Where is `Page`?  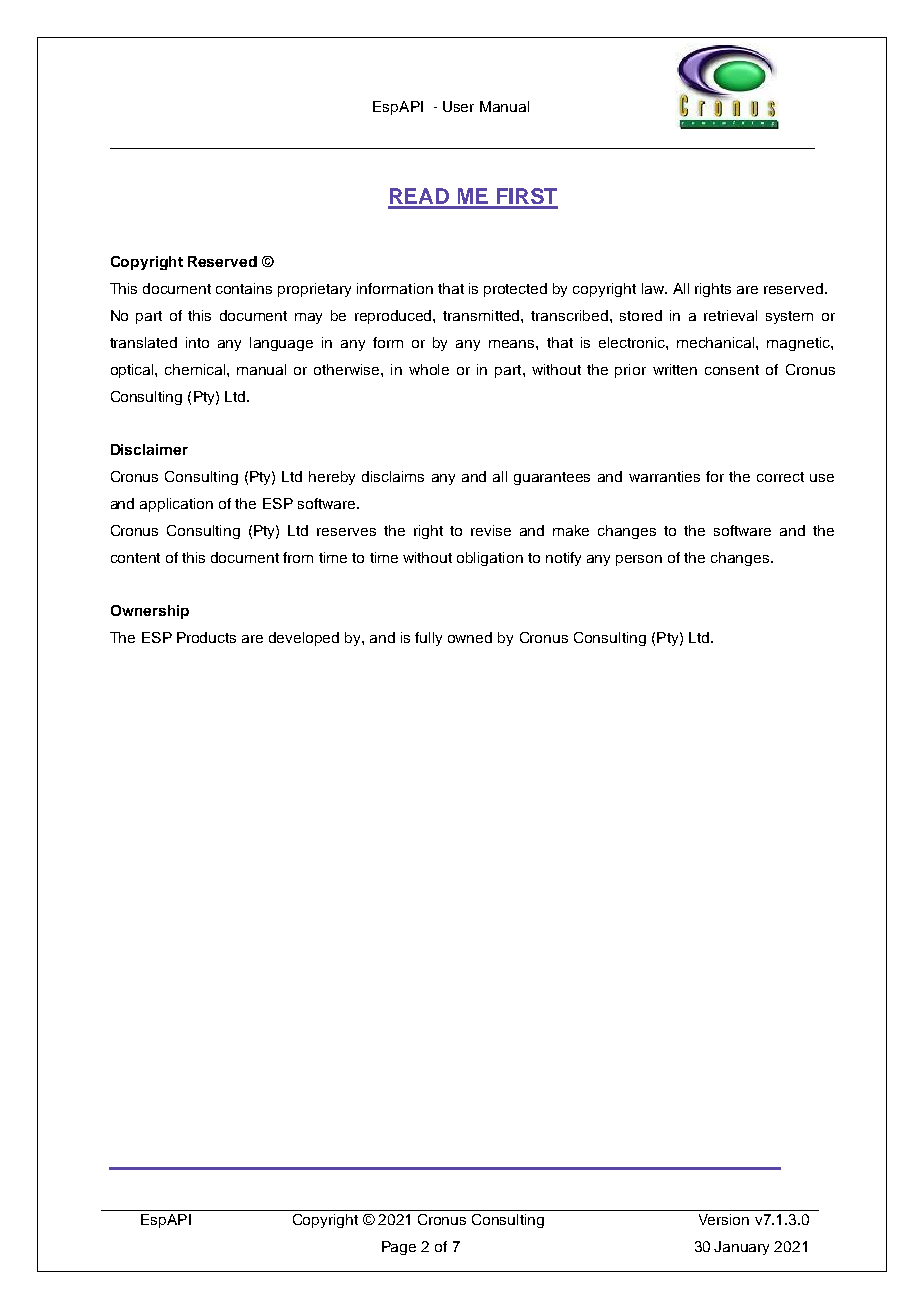
Page is located at coordinates (399, 1248).
